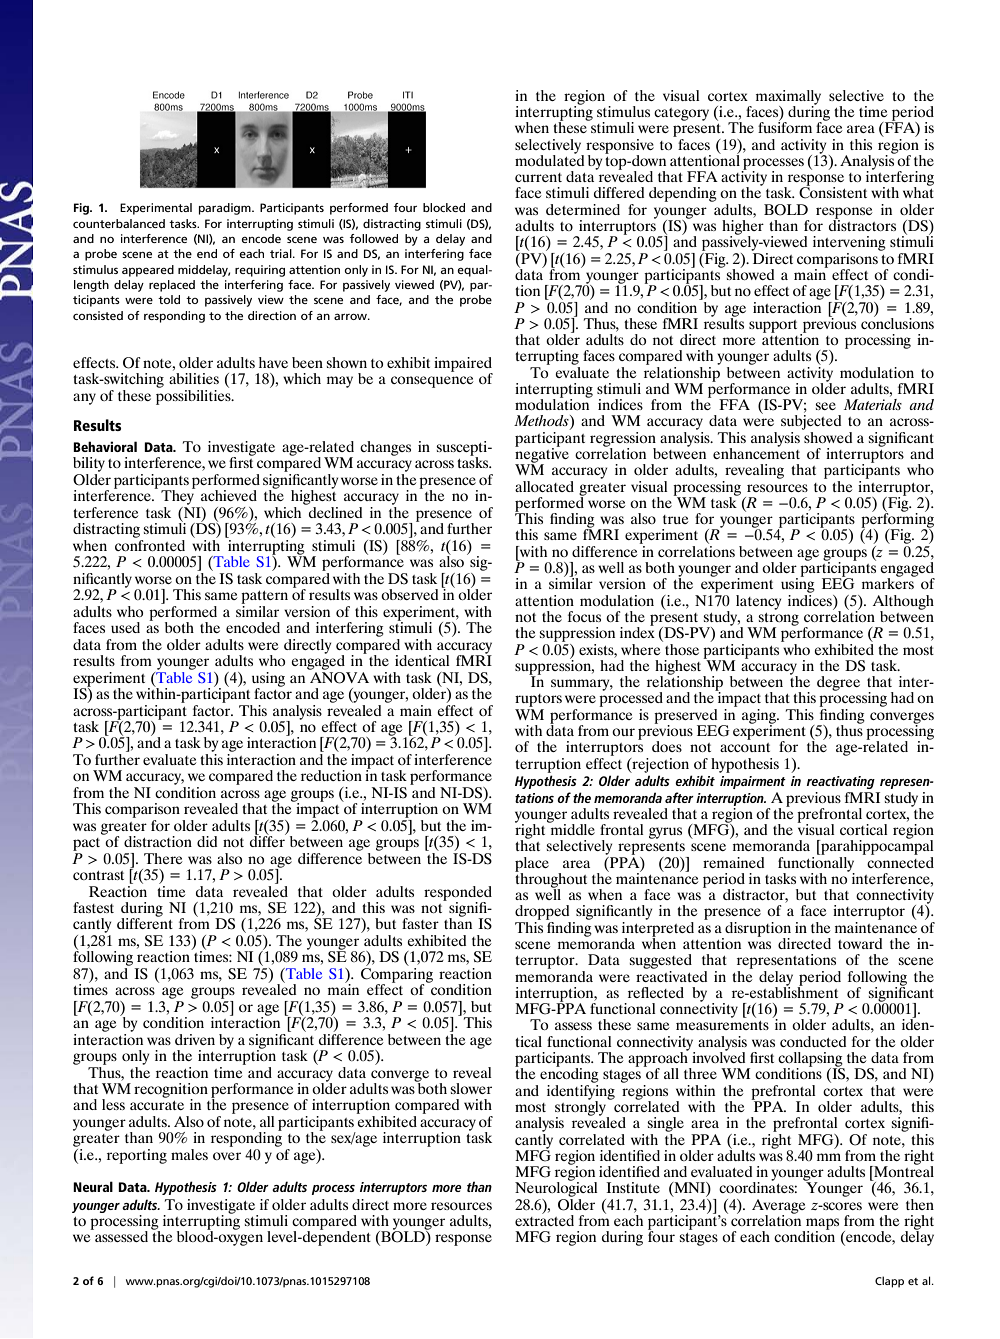  What do you see at coordinates (189, 1154) in the image?
I see `males` at bounding box center [189, 1154].
